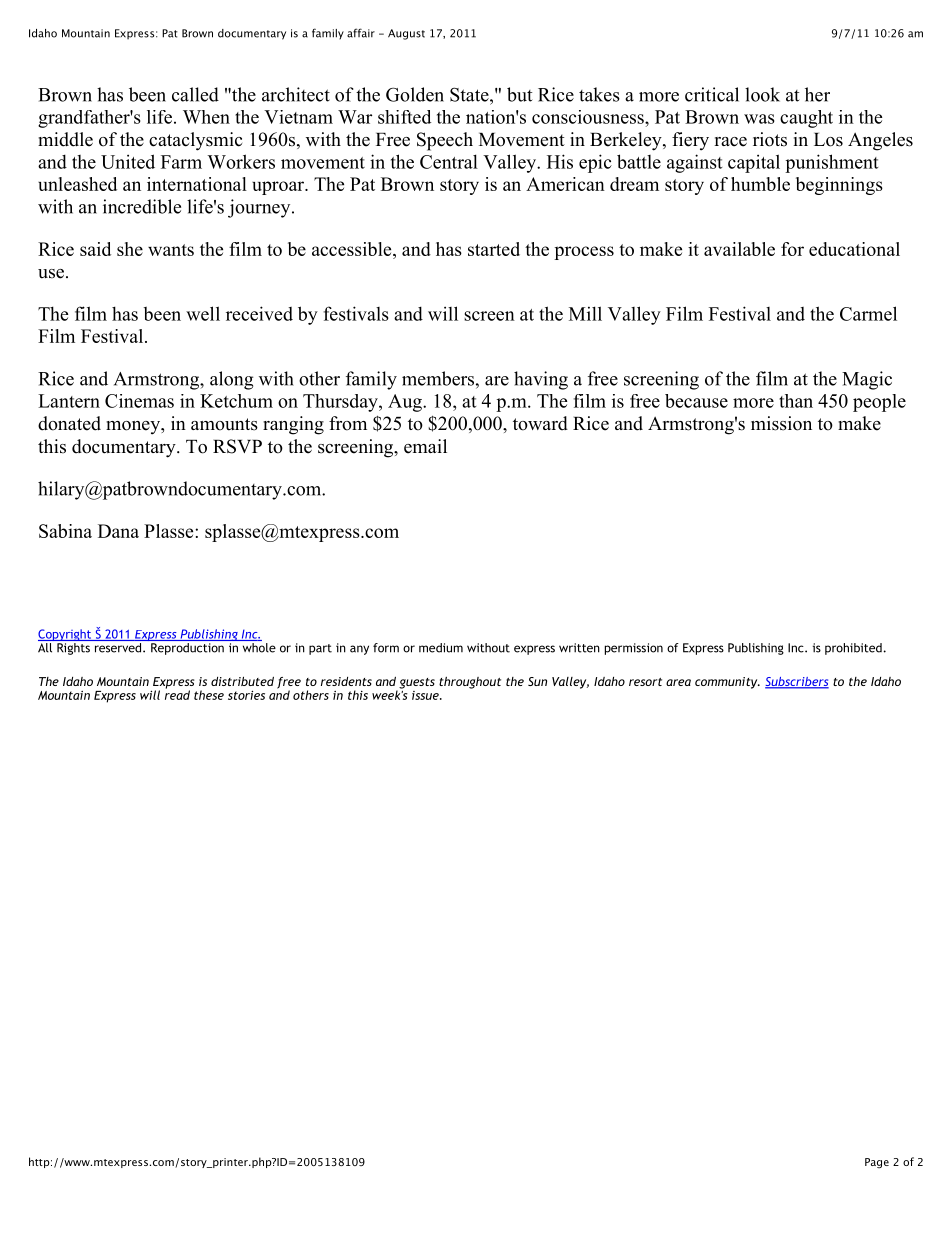 The image size is (952, 1233). I want to click on having, so click(541, 380).
